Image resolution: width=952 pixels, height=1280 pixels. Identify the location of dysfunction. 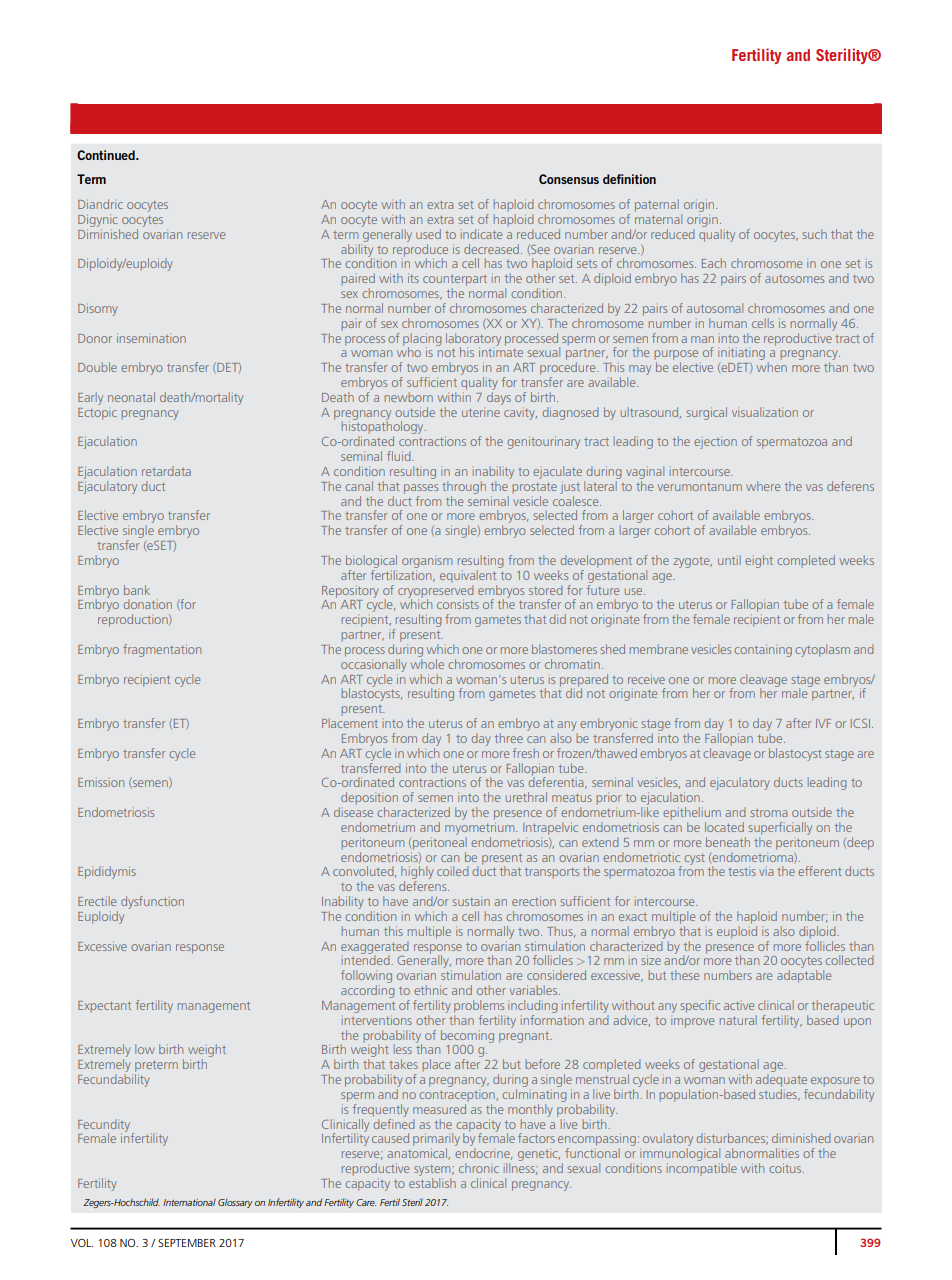
(152, 902).
